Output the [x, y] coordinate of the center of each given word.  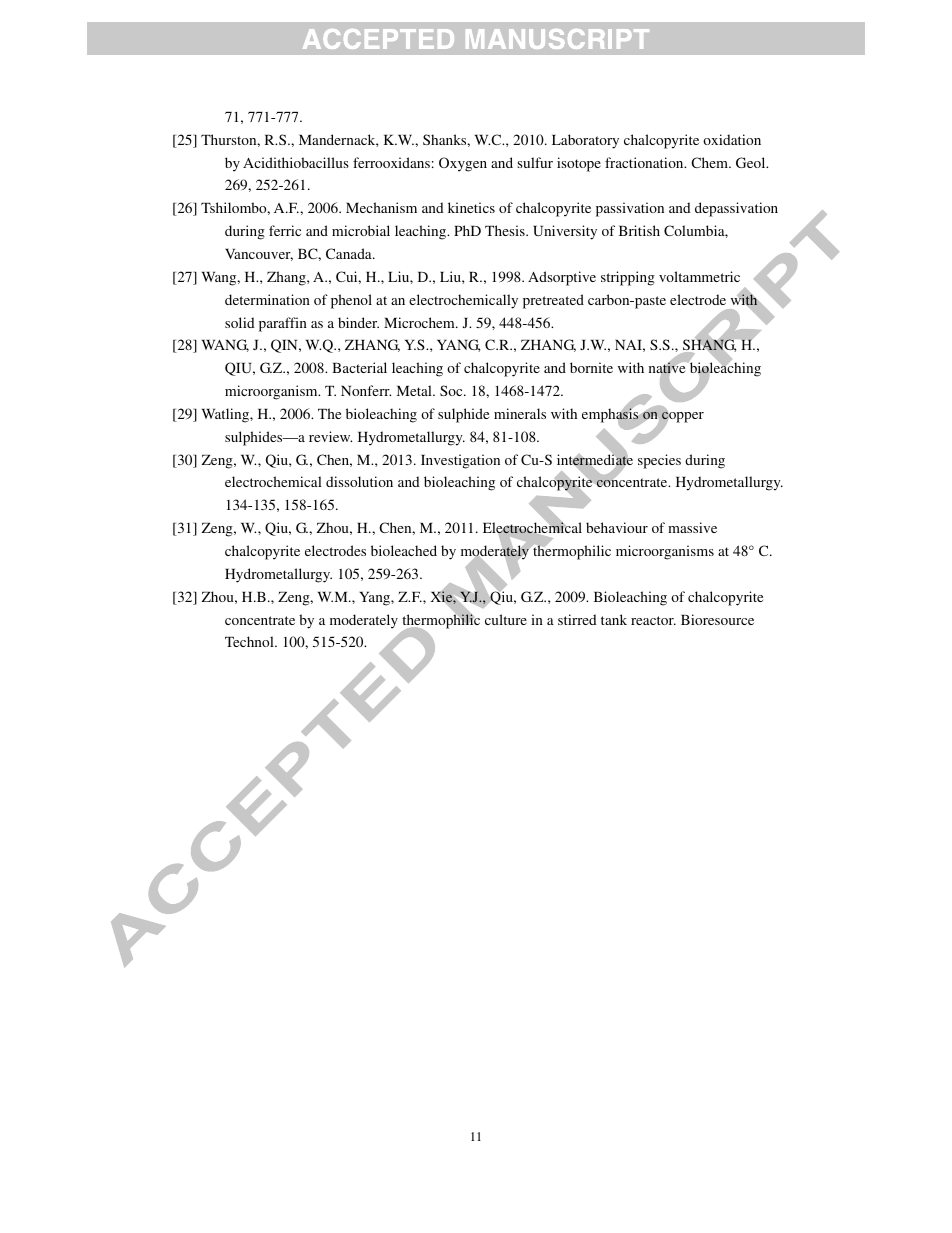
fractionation [645, 162]
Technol [250, 641]
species [659, 461]
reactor [653, 620]
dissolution [359, 481]
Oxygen [463, 164]
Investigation [460, 461]
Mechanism [381, 207]
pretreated [553, 301]
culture [506, 619]
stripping [628, 278]
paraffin [283, 324]
